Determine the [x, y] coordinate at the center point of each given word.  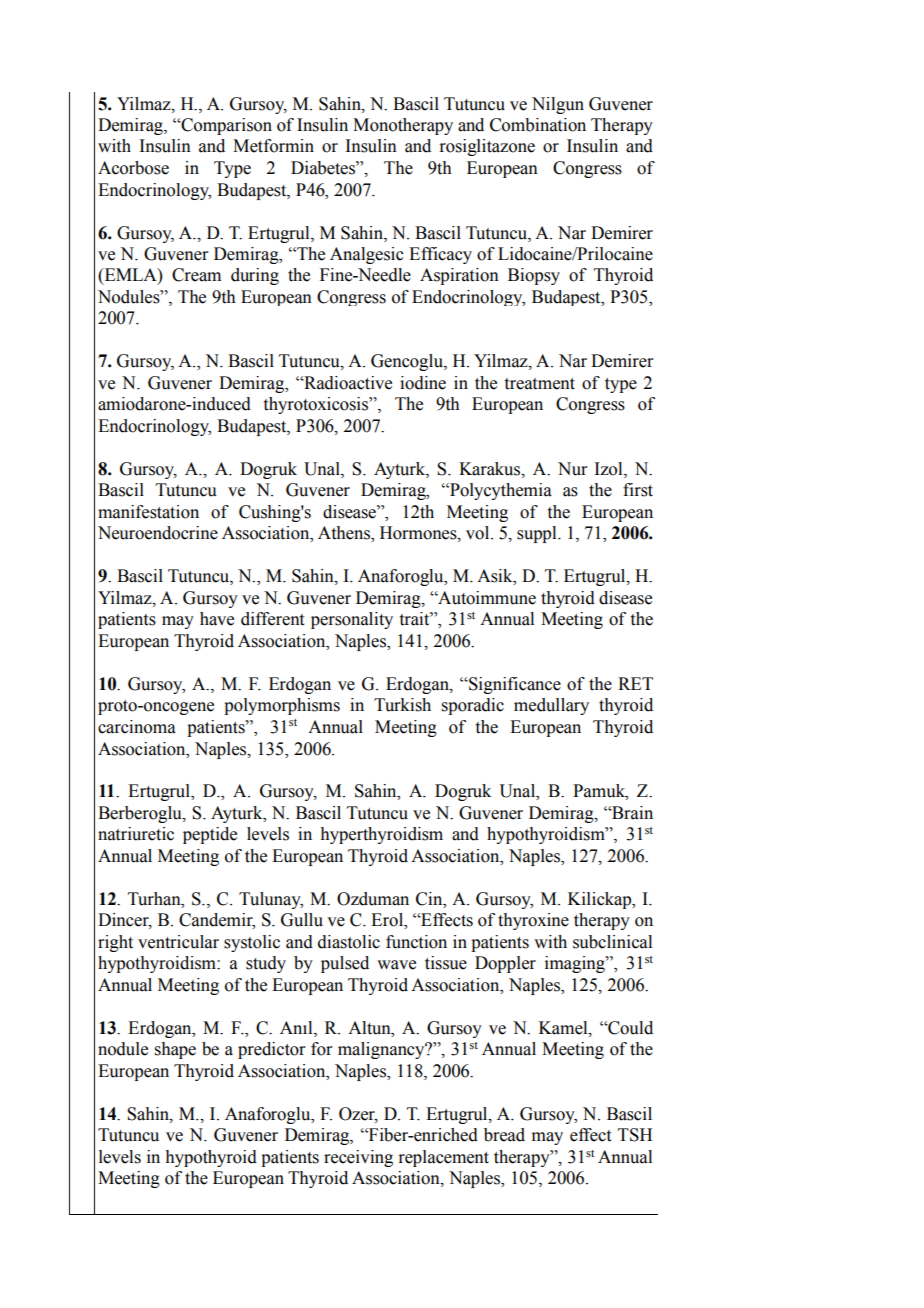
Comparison [225, 126]
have [217, 619]
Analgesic [367, 255]
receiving [358, 1158]
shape [175, 1050]
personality [352, 620]
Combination [538, 125]
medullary [551, 706]
